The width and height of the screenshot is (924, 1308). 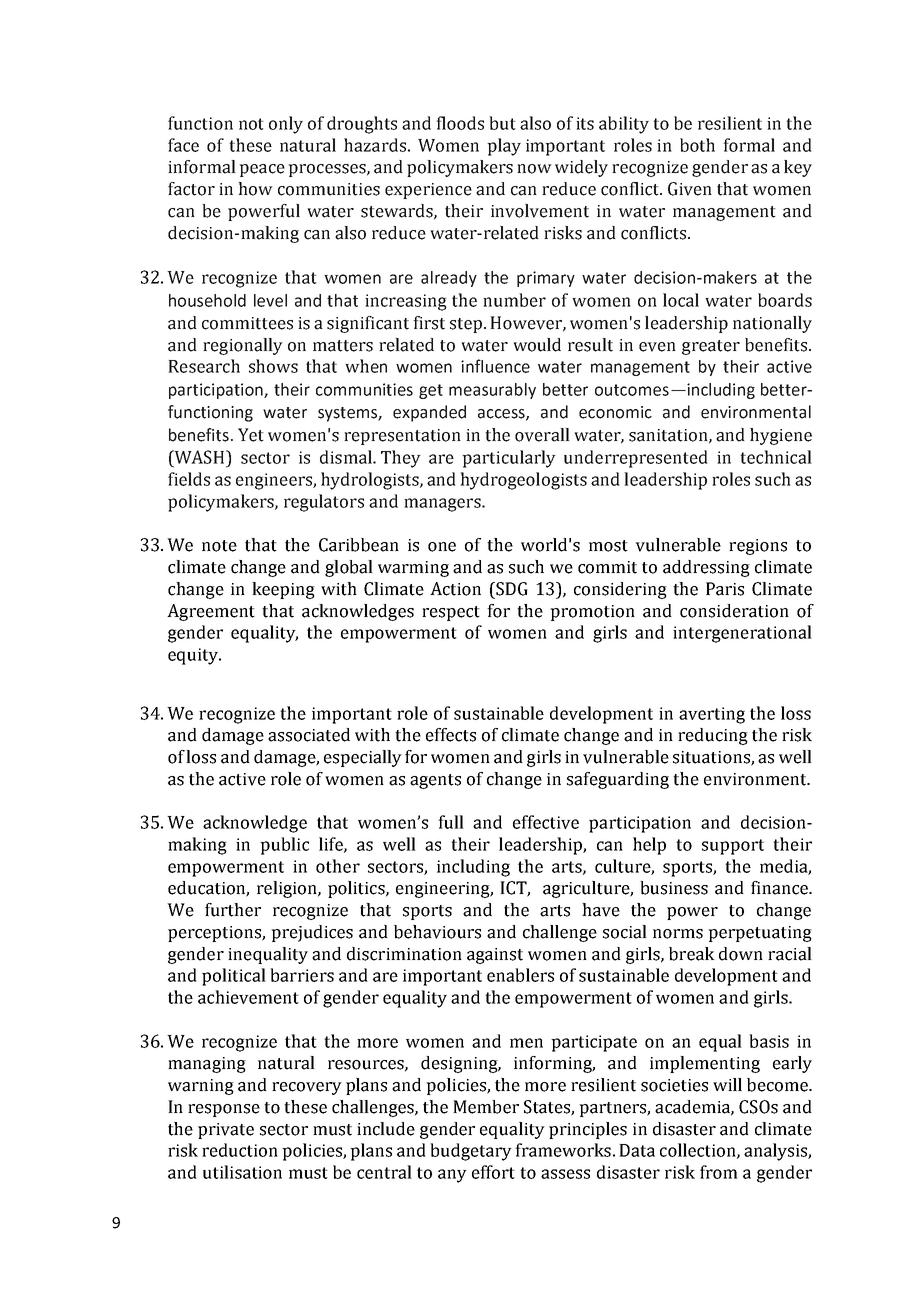 What do you see at coordinates (504, 147) in the screenshot?
I see `play` at bounding box center [504, 147].
